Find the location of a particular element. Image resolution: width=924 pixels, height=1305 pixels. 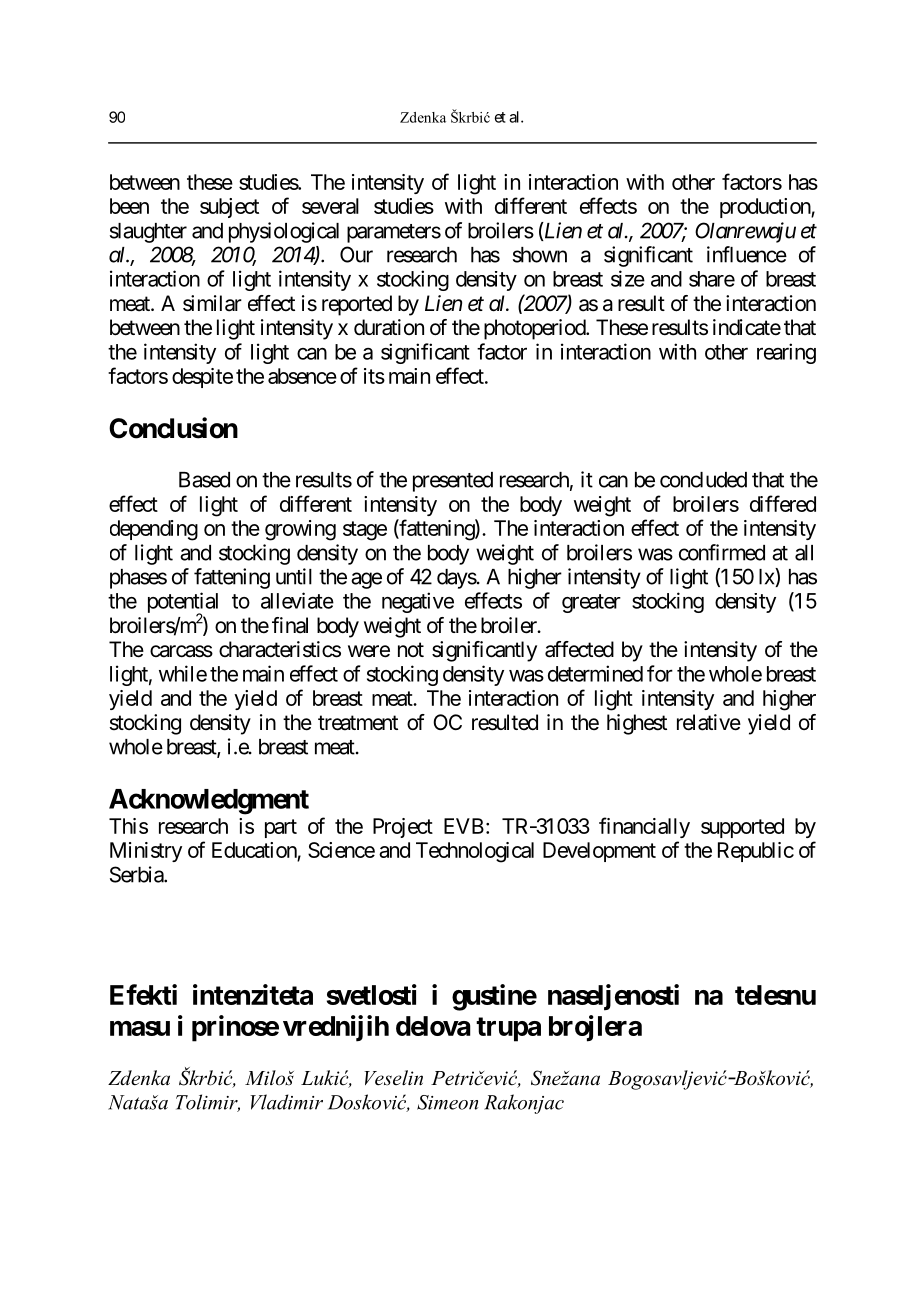

Acknowledgment is located at coordinates (209, 802).
